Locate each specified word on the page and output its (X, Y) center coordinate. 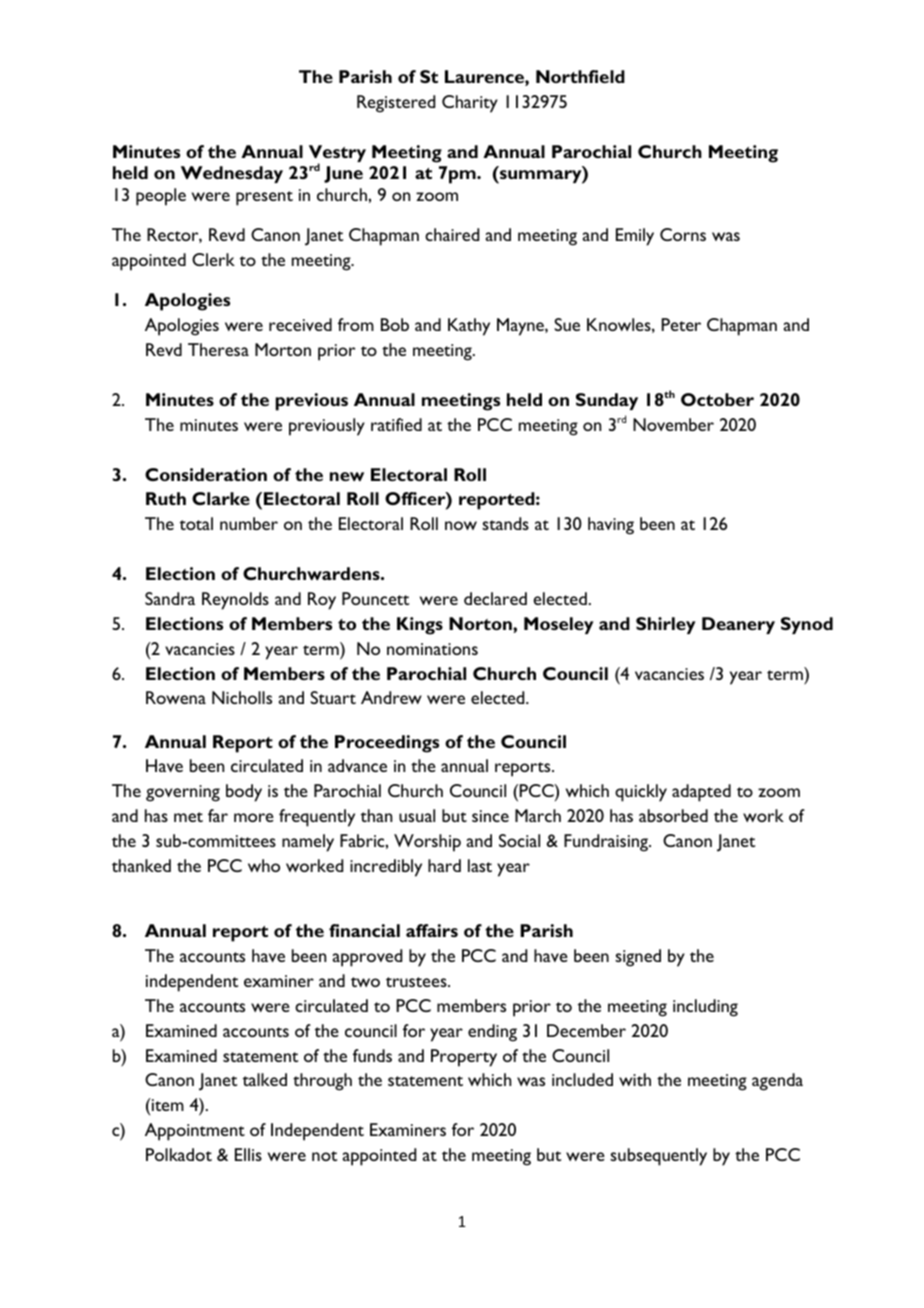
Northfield (580, 76)
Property (464, 1058)
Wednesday (232, 174)
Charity (470, 104)
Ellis (248, 1154)
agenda (777, 1082)
